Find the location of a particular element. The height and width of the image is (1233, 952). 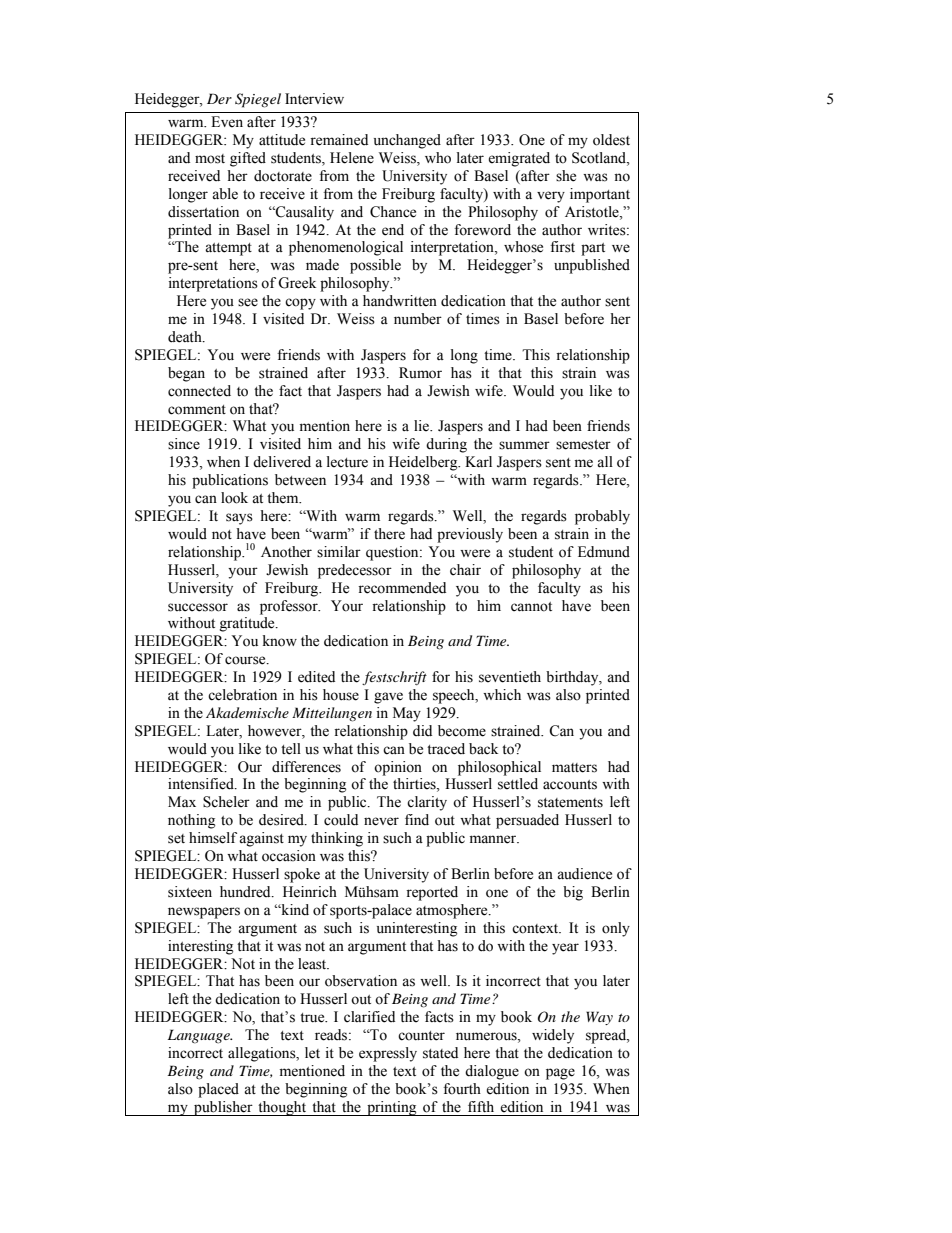

oldest is located at coordinates (611, 140).
